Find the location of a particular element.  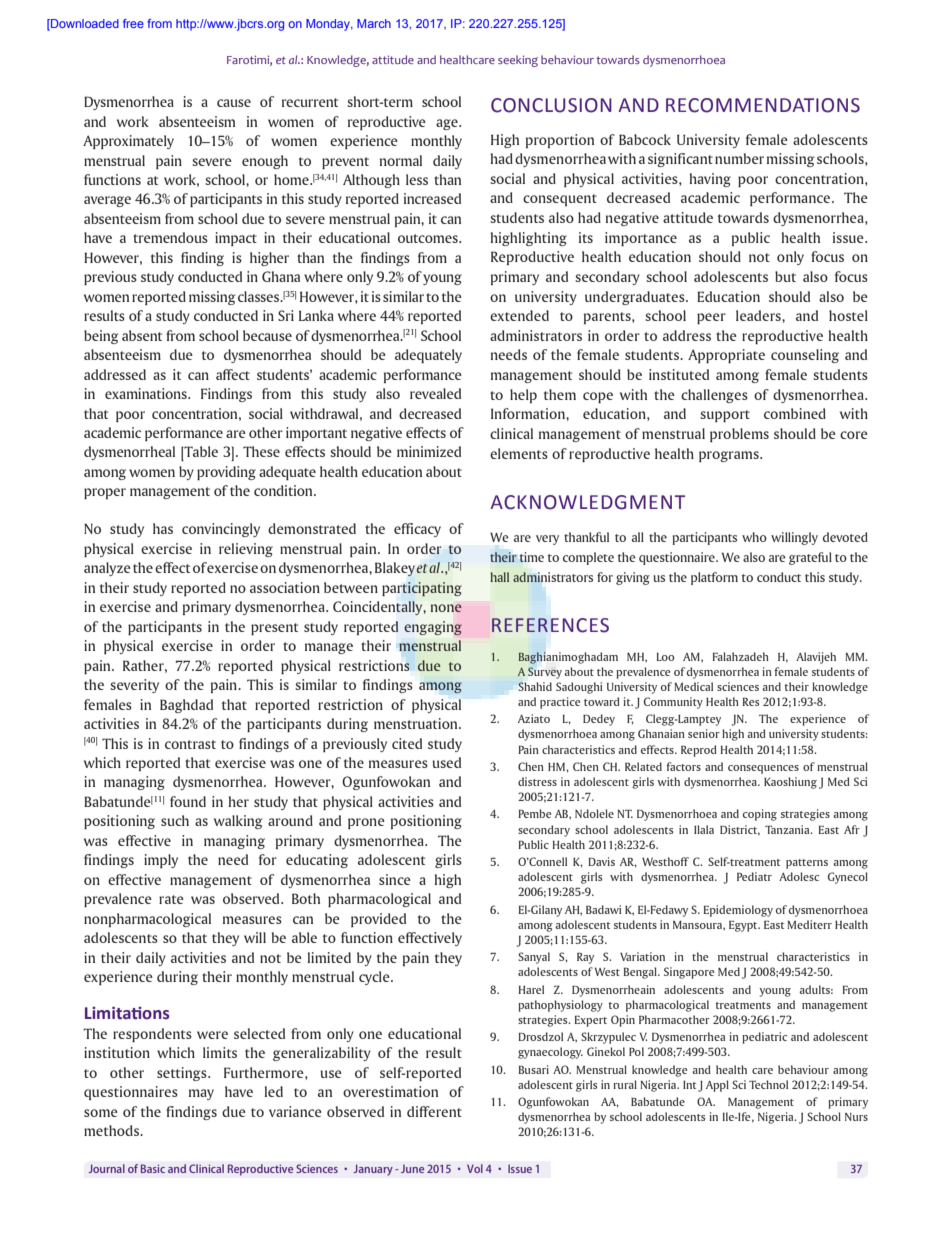

none is located at coordinates (446, 608).
